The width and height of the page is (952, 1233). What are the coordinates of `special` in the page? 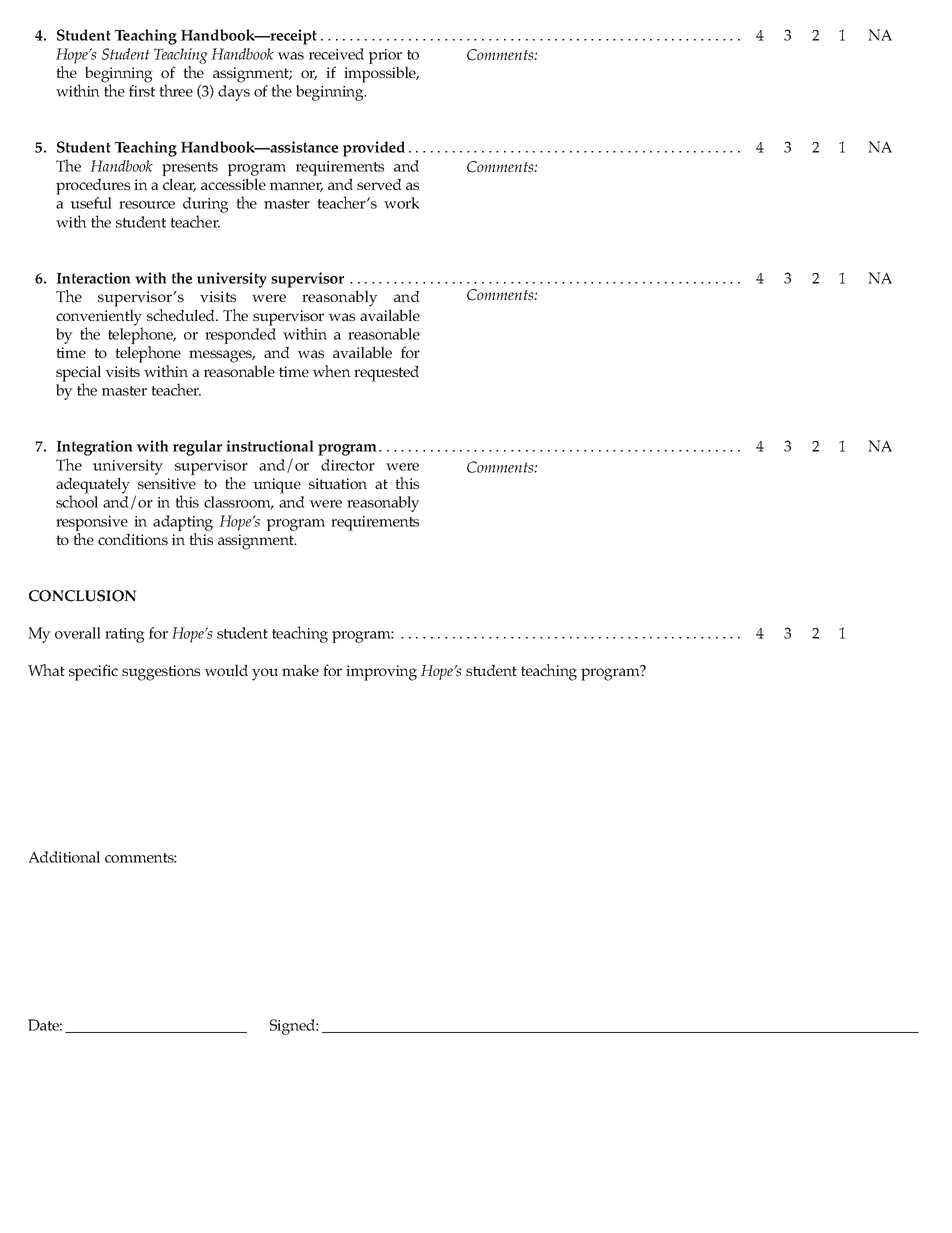 It's located at (78, 374).
